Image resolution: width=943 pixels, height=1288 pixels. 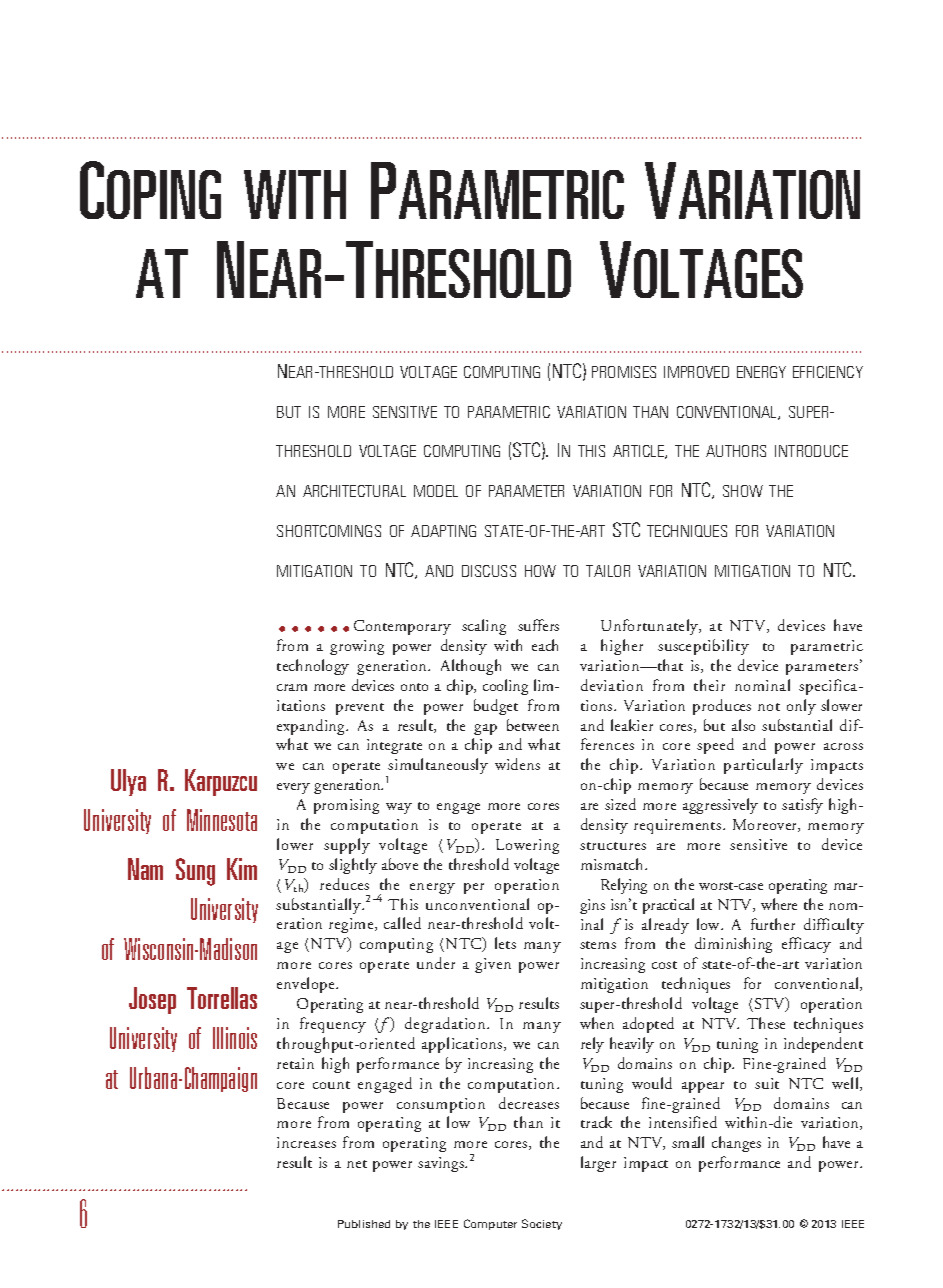 What do you see at coordinates (354, 491) in the screenshot?
I see `ARCHITECTURAL` at bounding box center [354, 491].
